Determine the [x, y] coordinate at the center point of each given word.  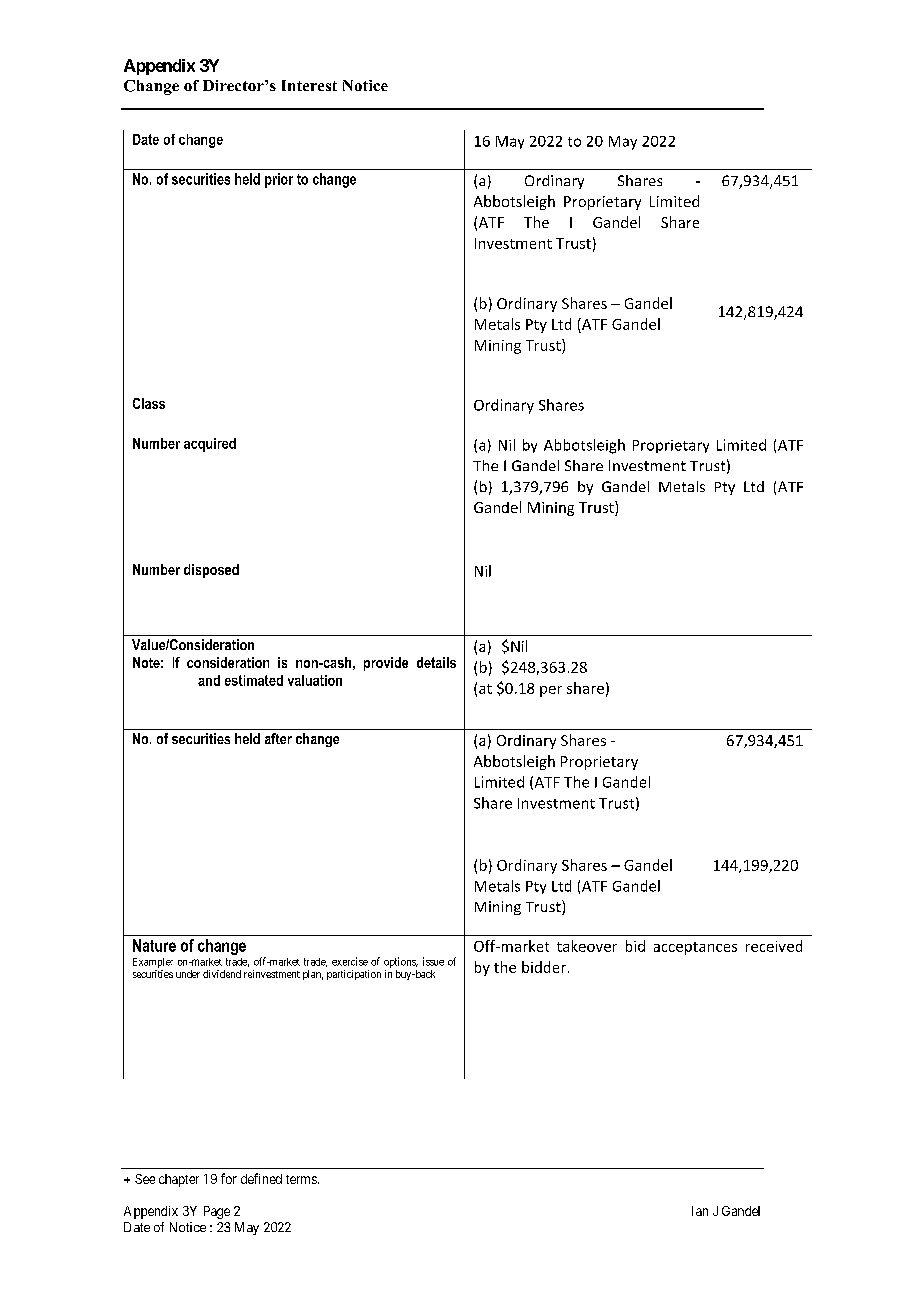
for [229, 1178]
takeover [587, 946]
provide [386, 664]
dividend [222, 974]
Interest [309, 85]
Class [149, 403]
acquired [210, 445]
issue [433, 961]
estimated [254, 680]
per [551, 691]
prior [279, 180]
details [436, 662]
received [774, 946]
